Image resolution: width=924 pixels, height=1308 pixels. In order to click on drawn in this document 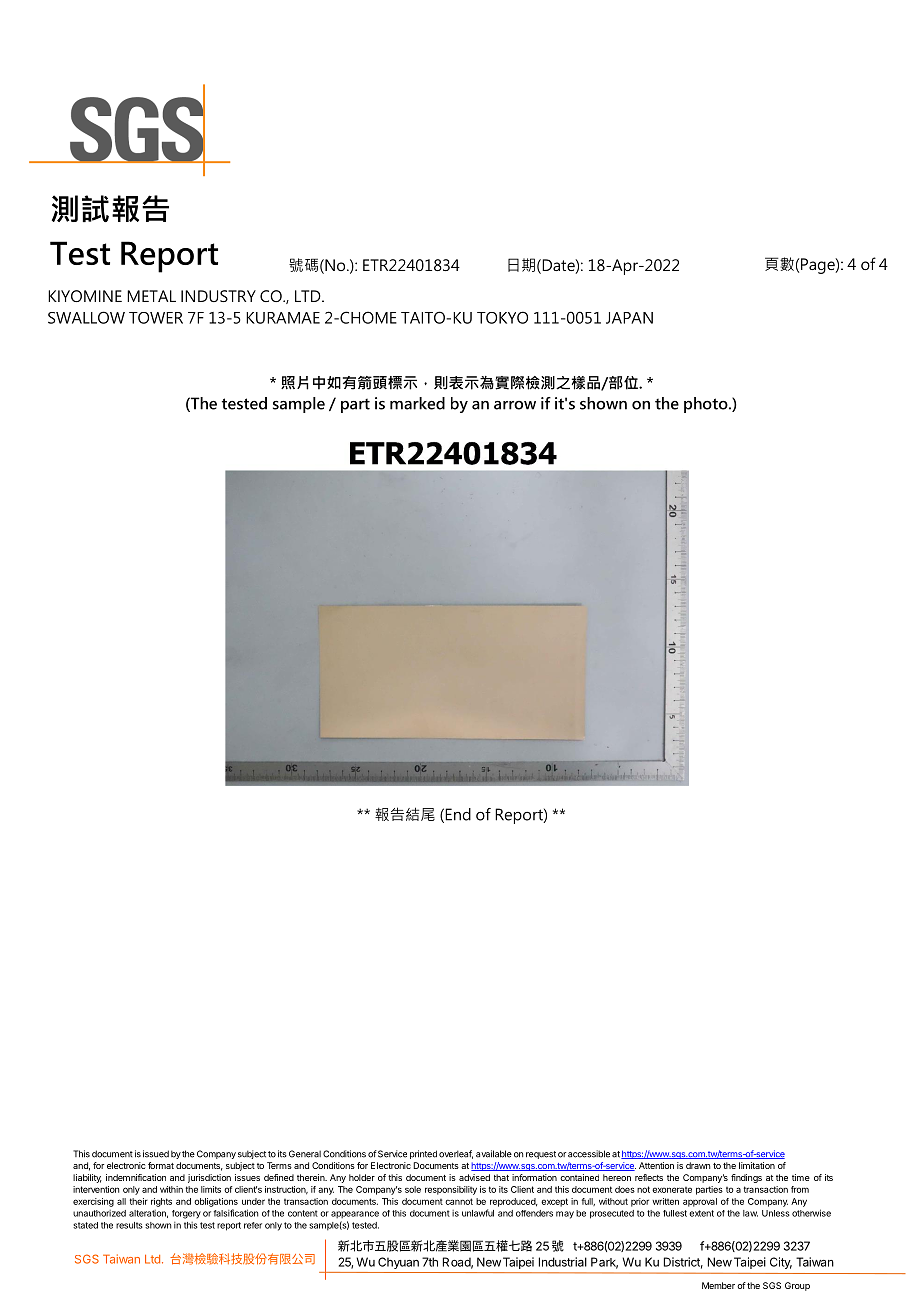, I will do `click(698, 1165)`.
